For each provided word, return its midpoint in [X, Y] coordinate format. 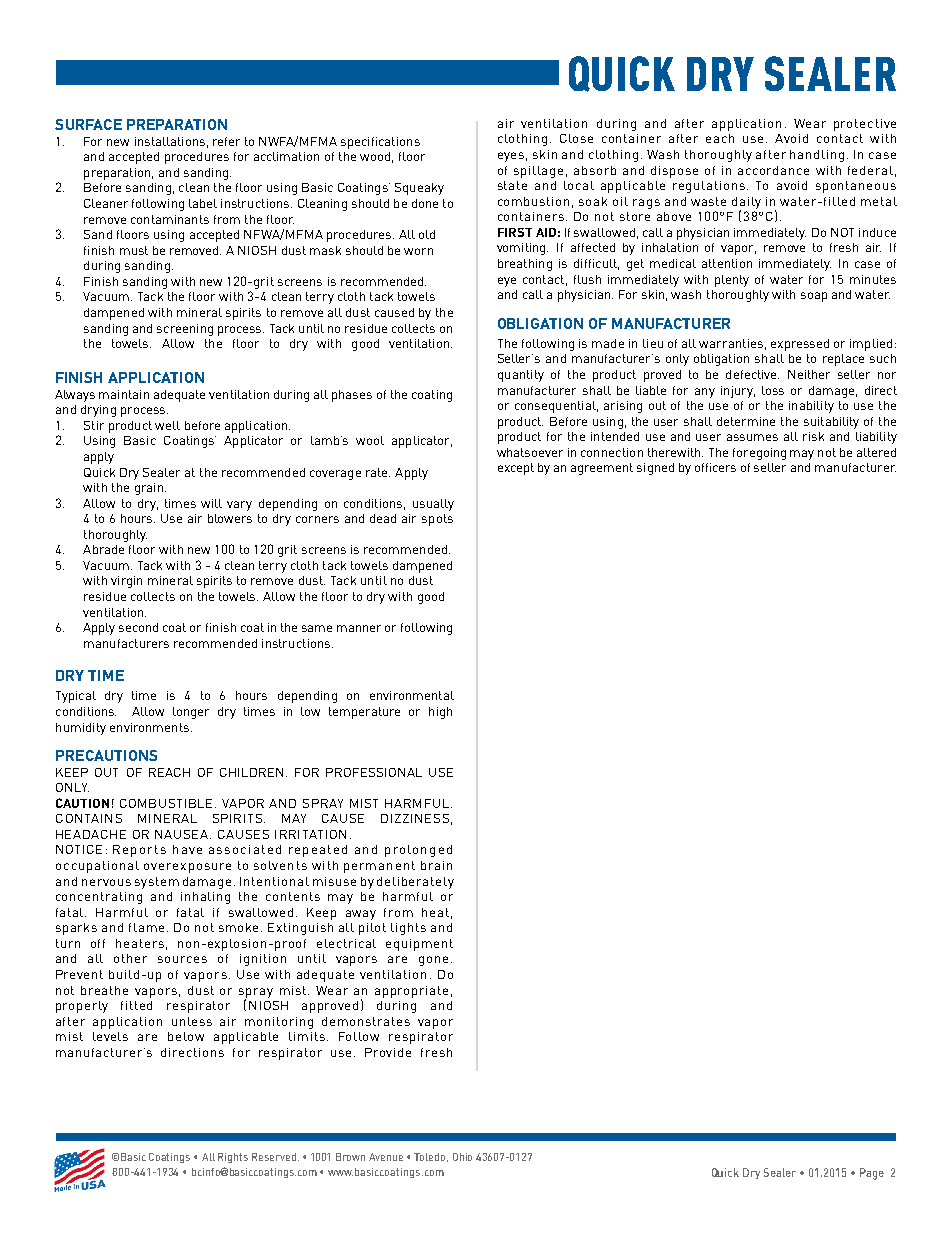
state [512, 185]
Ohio [462, 1157]
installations [170, 141]
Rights [233, 1158]
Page [872, 1174]
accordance [773, 170]
